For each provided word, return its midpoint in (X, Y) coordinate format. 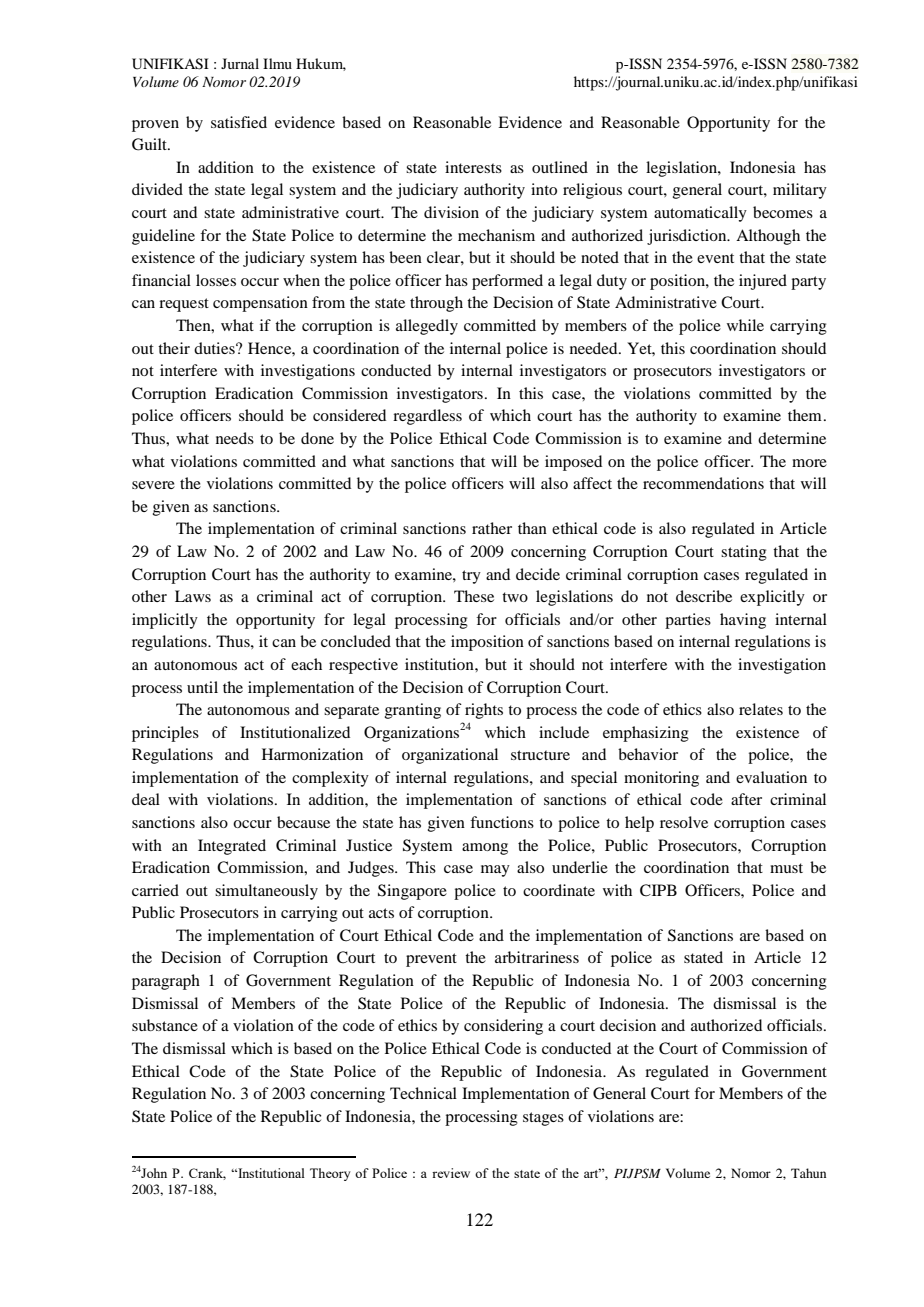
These (474, 596)
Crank (207, 1174)
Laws (193, 596)
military (800, 191)
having (743, 621)
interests (473, 167)
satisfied (239, 122)
